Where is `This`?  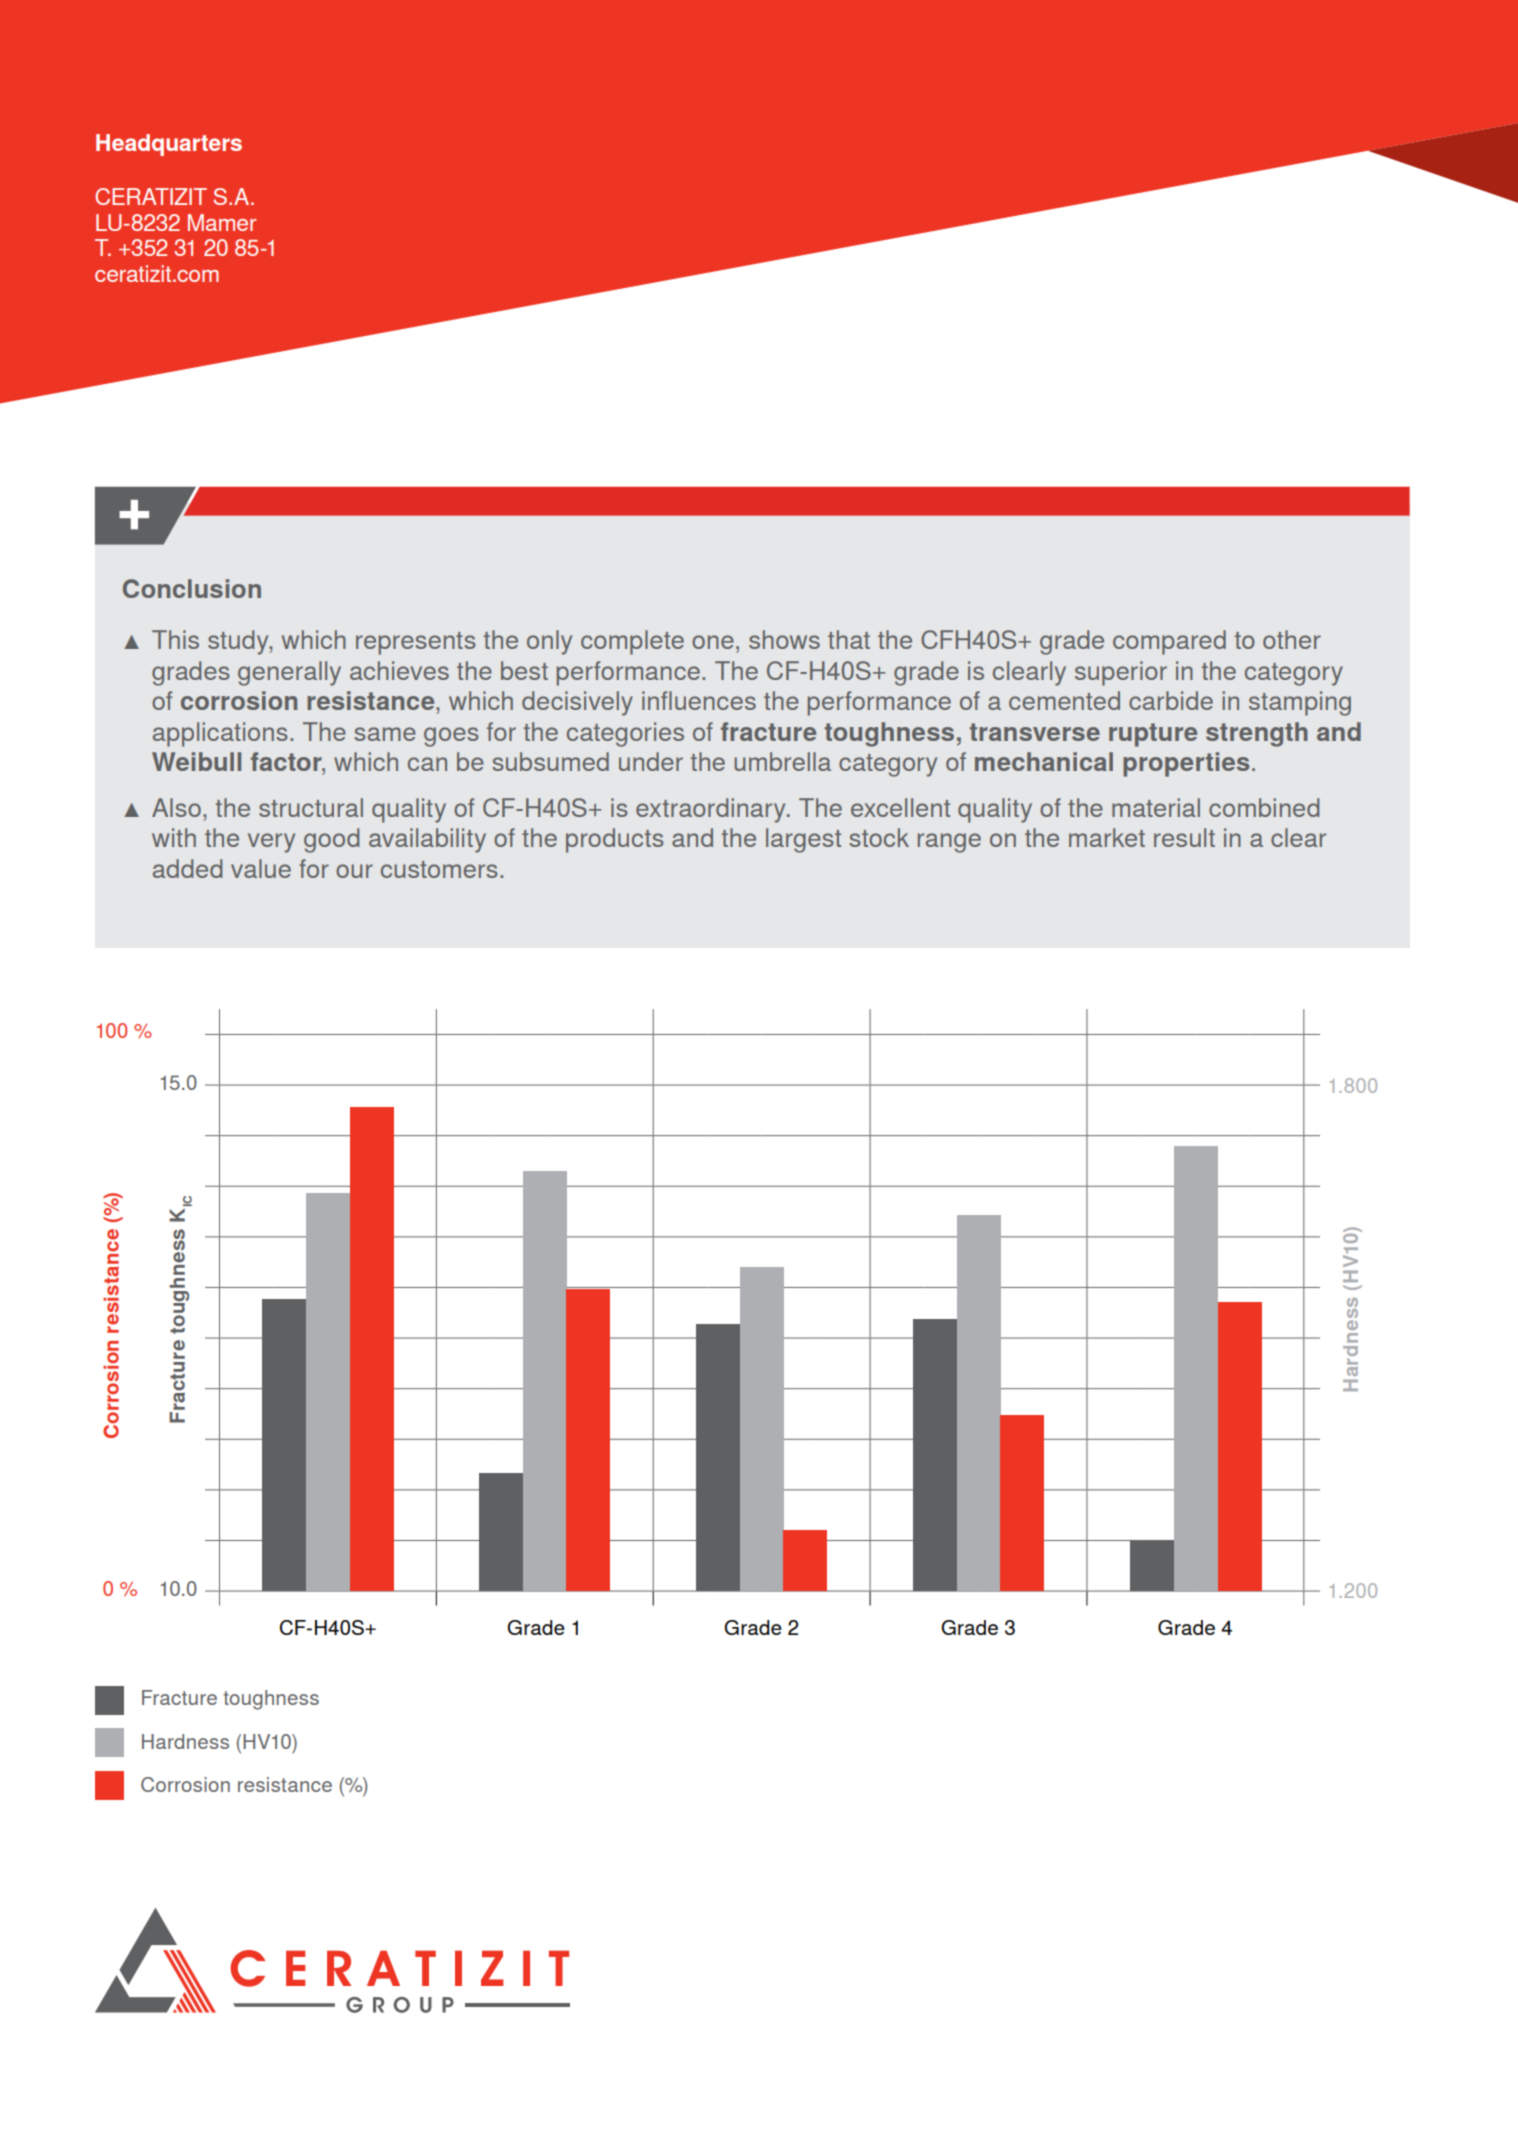
This is located at coordinates (175, 639).
